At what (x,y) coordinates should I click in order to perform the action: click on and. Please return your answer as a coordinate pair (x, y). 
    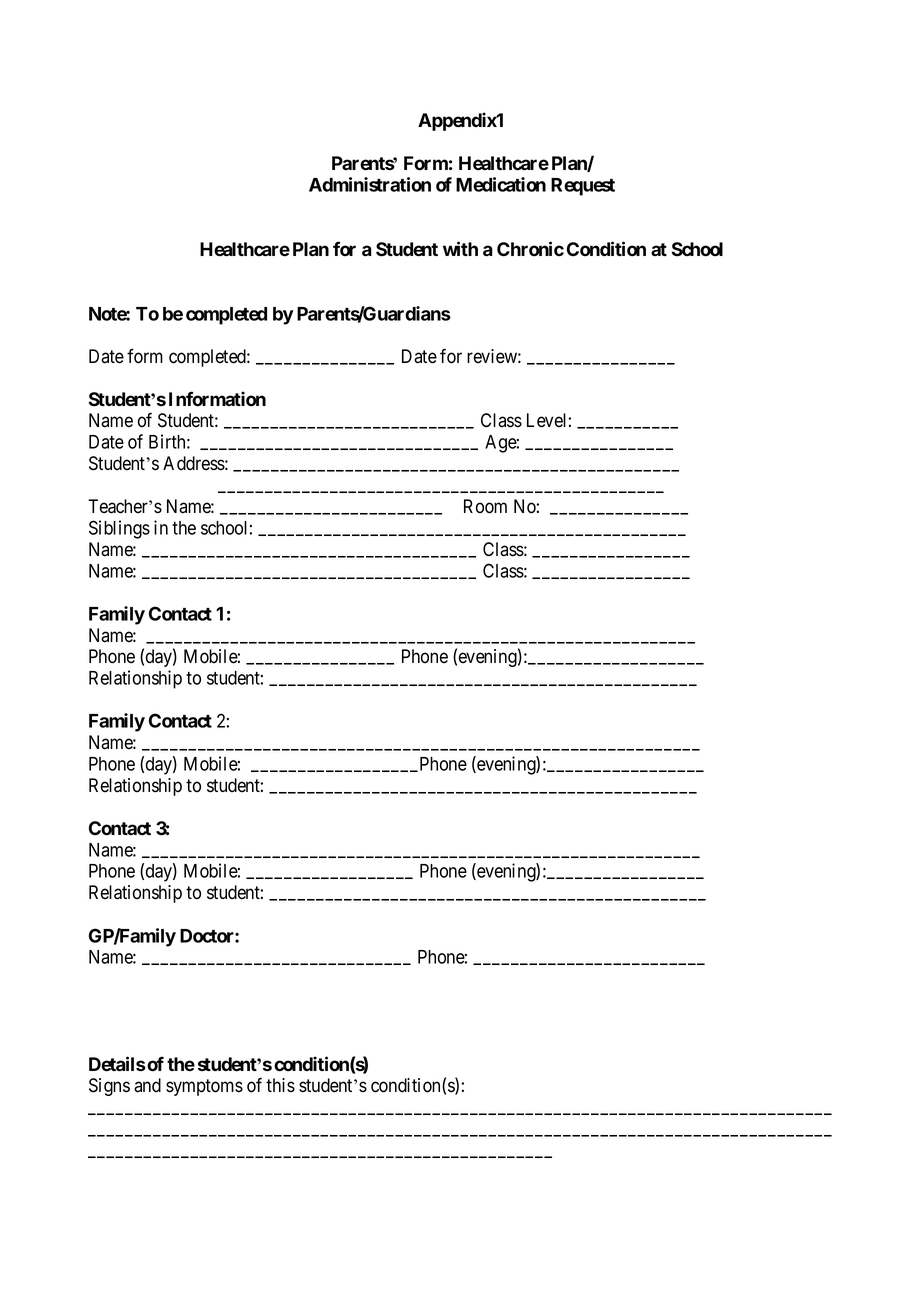
    Looking at the image, I should click on (147, 1085).
